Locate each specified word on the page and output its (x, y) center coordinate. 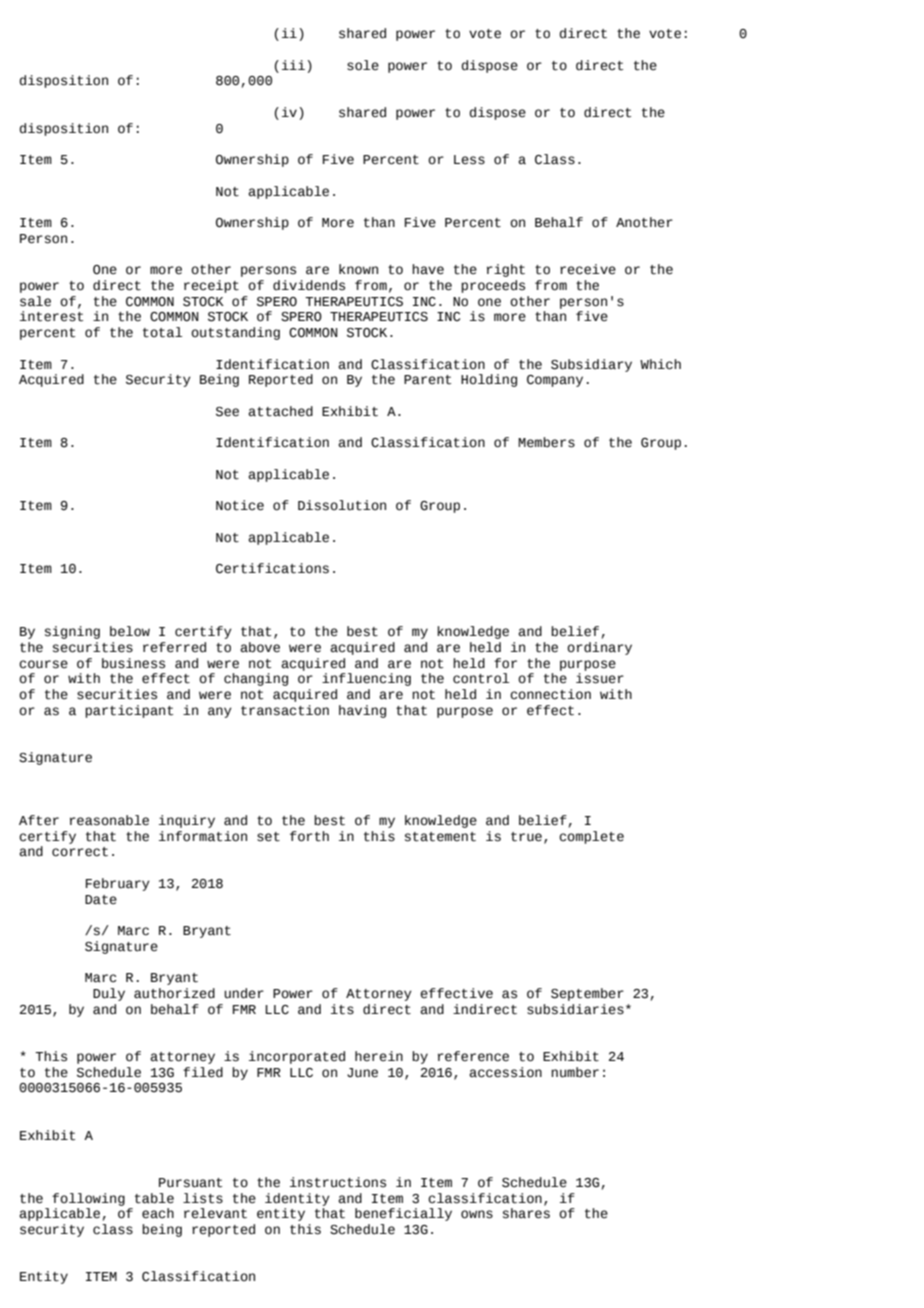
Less (469, 160)
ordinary (599, 648)
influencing (366, 679)
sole (363, 65)
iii (293, 65)
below (130, 631)
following (88, 1199)
